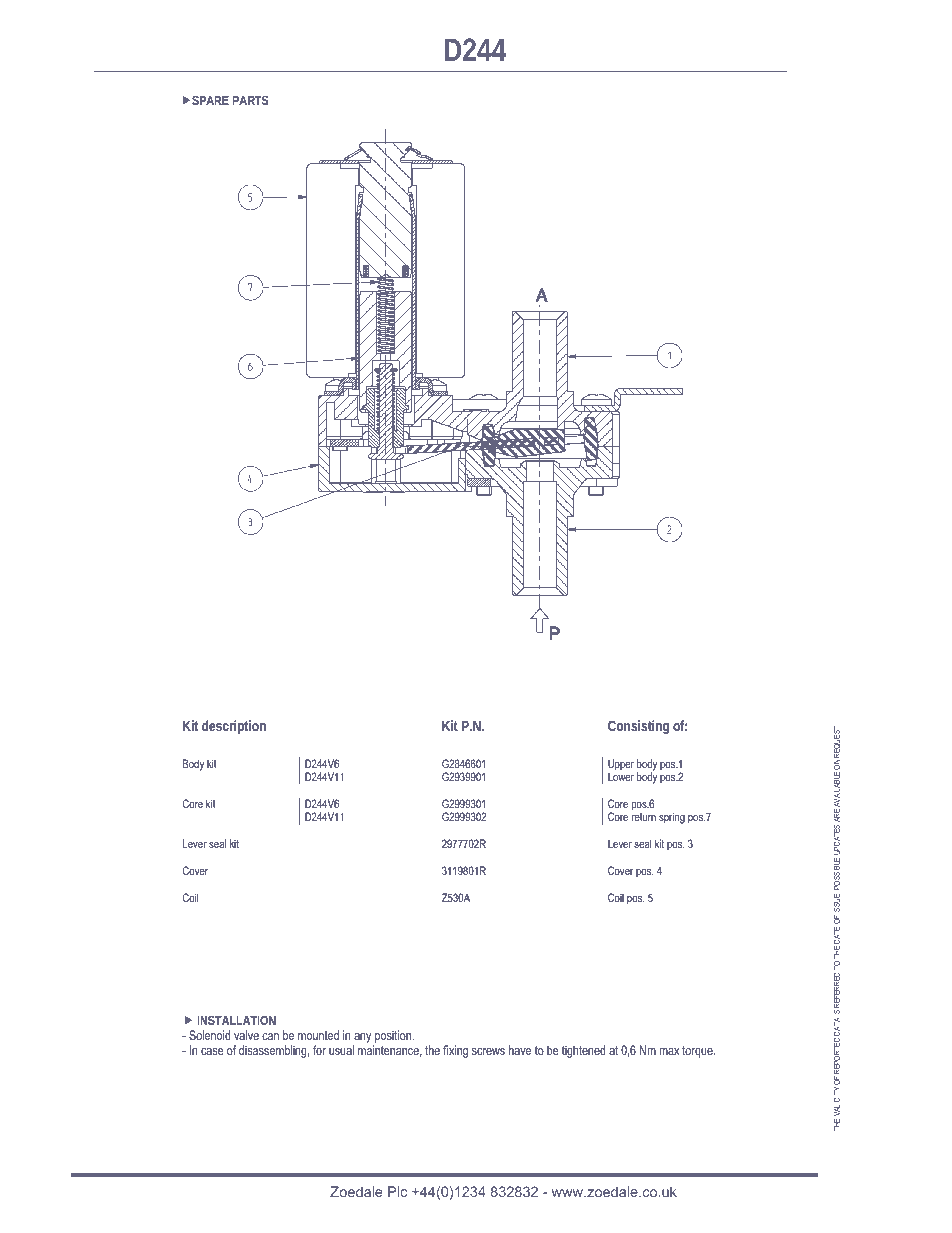 This document has width=952, height=1233. I want to click on description, so click(234, 727).
